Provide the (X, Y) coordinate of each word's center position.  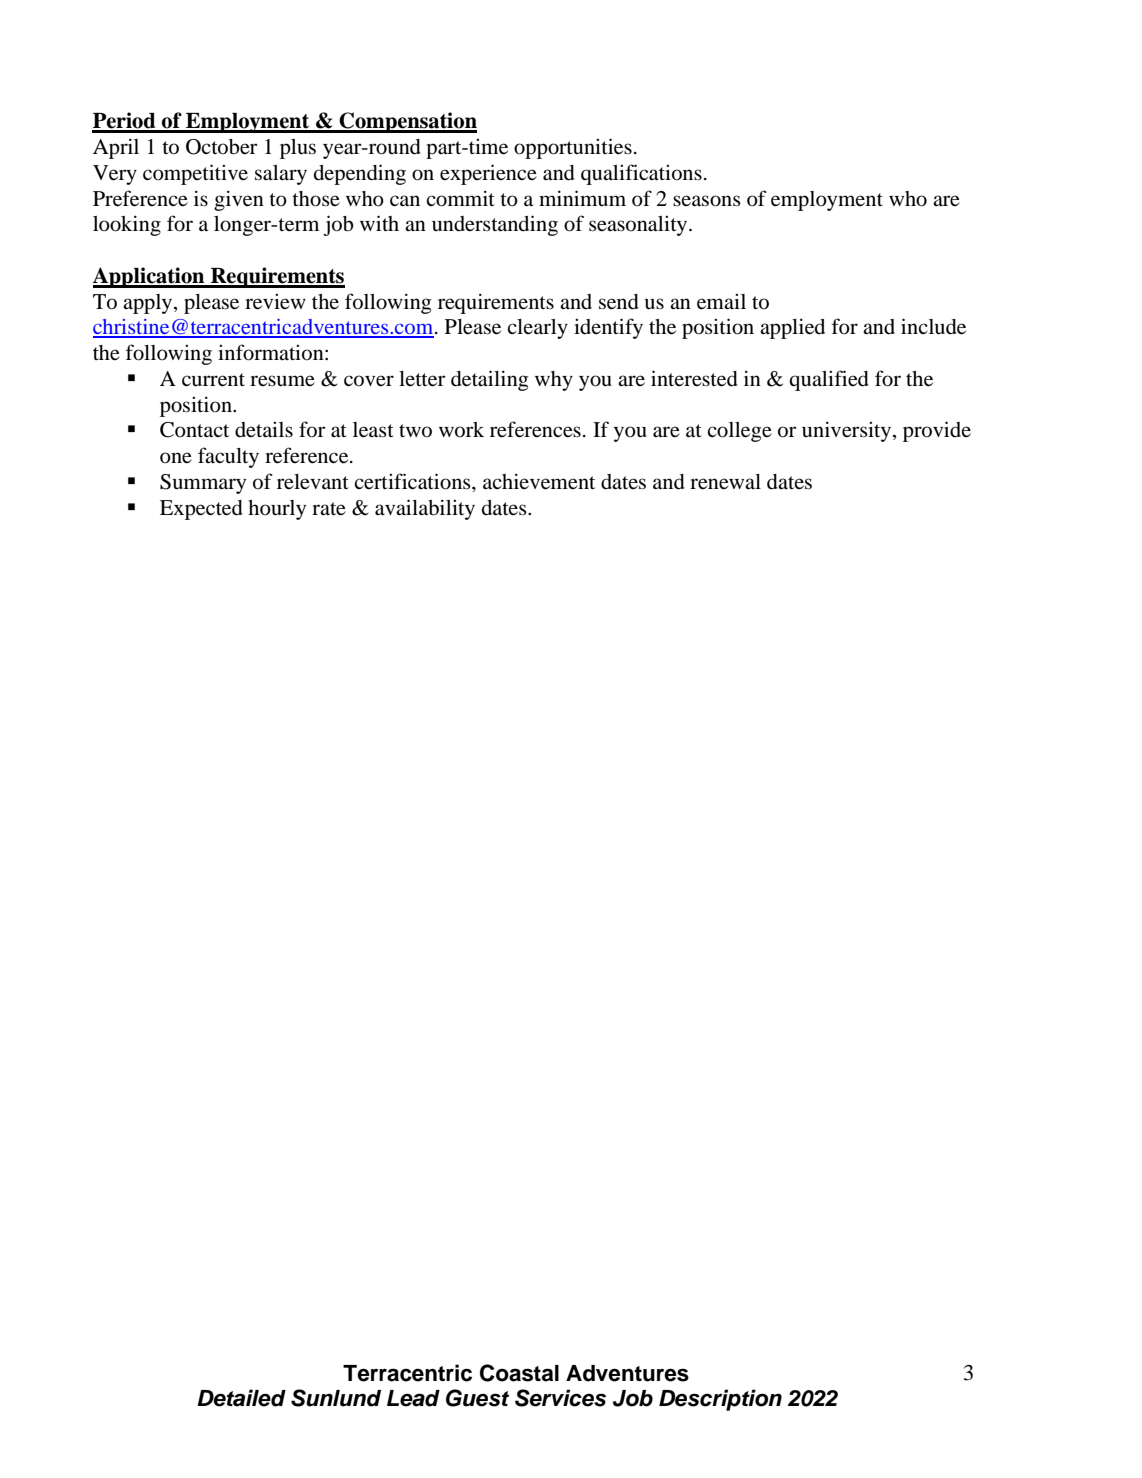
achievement (539, 481)
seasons (707, 201)
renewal (725, 482)
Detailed (241, 1398)
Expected (201, 510)
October (222, 147)
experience (488, 174)
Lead (413, 1398)
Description (720, 1400)
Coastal (519, 1373)
